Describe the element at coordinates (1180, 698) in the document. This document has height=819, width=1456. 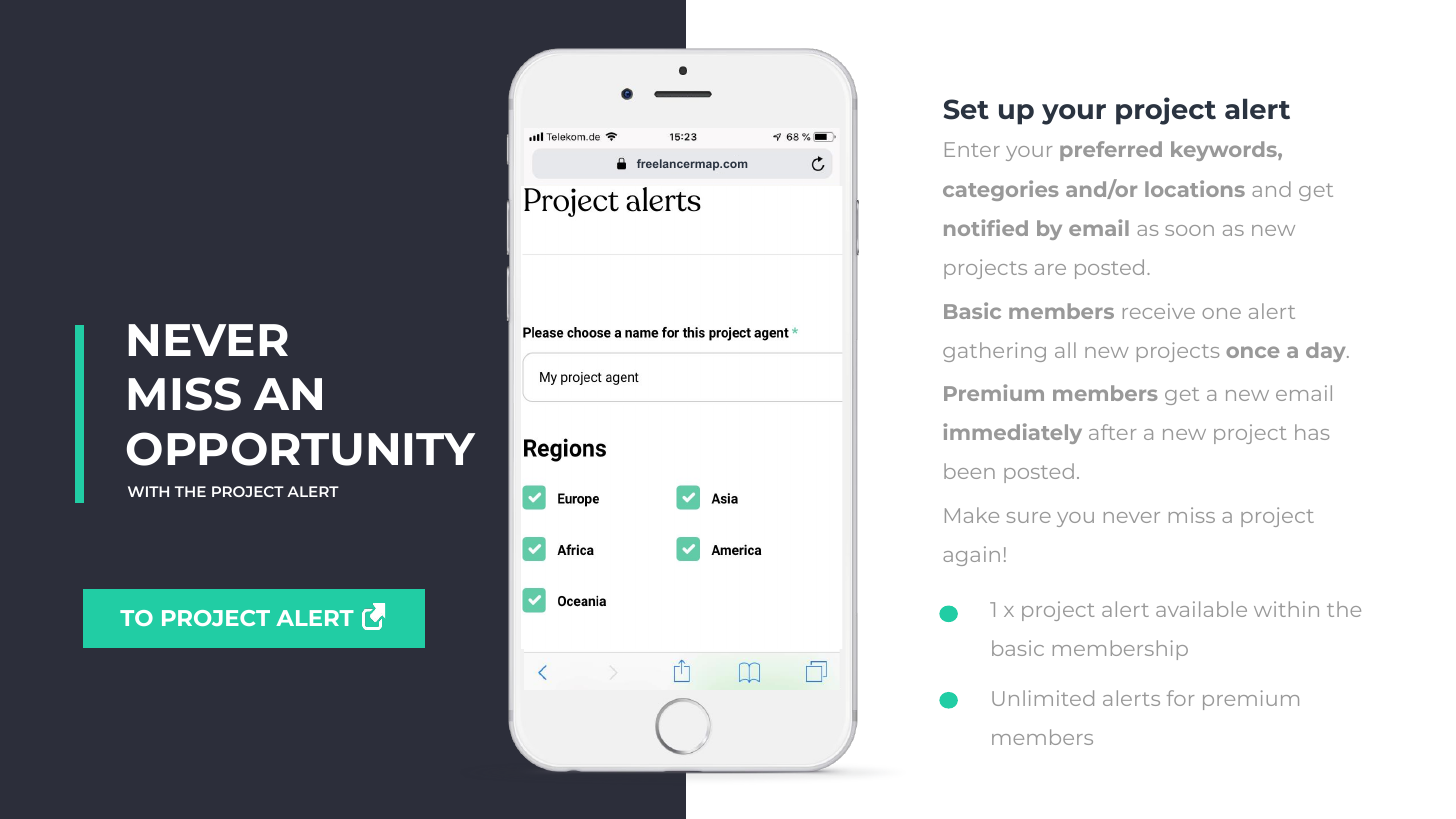
I see `for` at that location.
